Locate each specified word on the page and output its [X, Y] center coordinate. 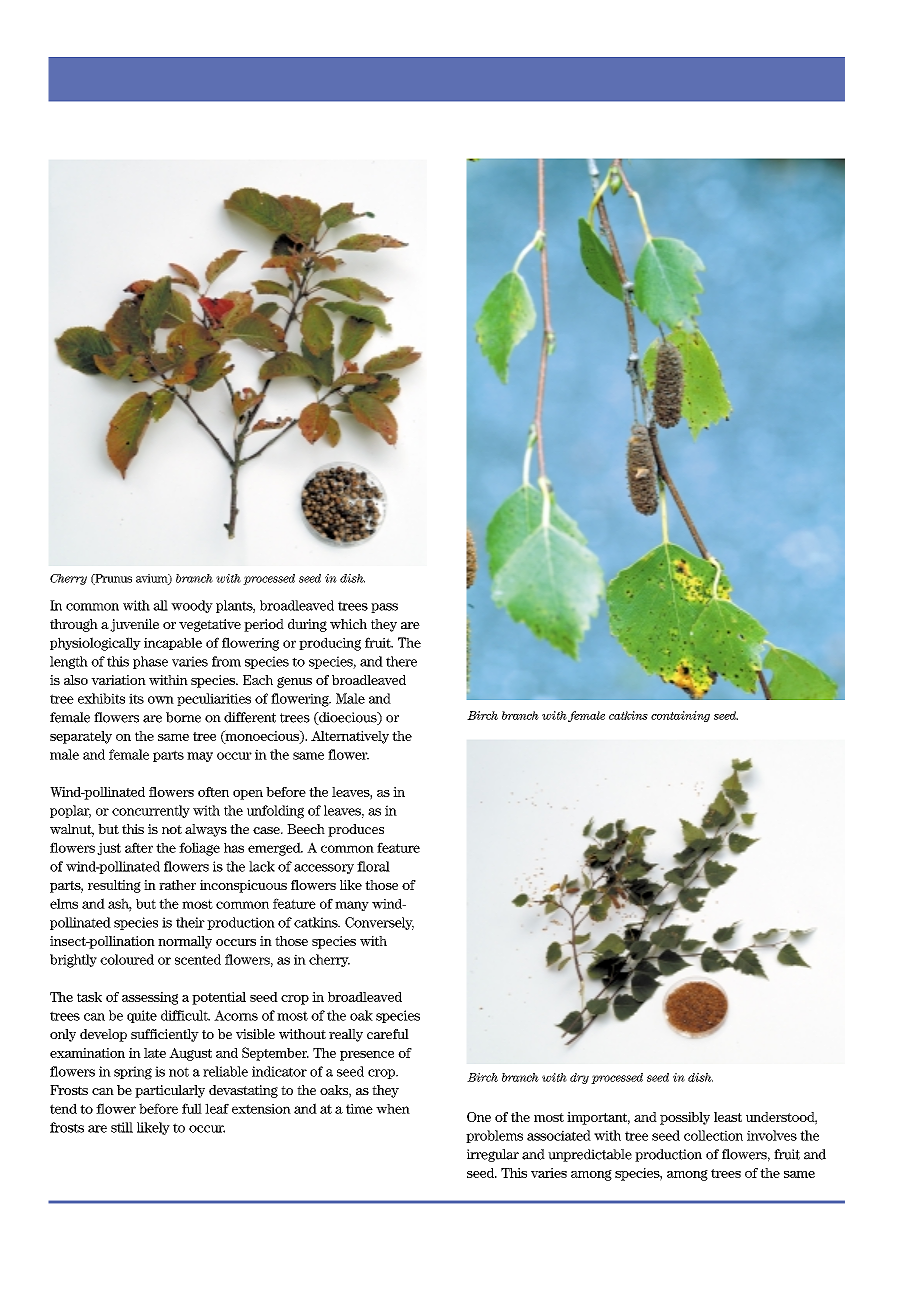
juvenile [134, 625]
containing [680, 716]
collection [713, 1135]
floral [373, 866]
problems [494, 1136]
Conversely [379, 923]
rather [177, 885]
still [122, 1127]
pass [384, 608]
